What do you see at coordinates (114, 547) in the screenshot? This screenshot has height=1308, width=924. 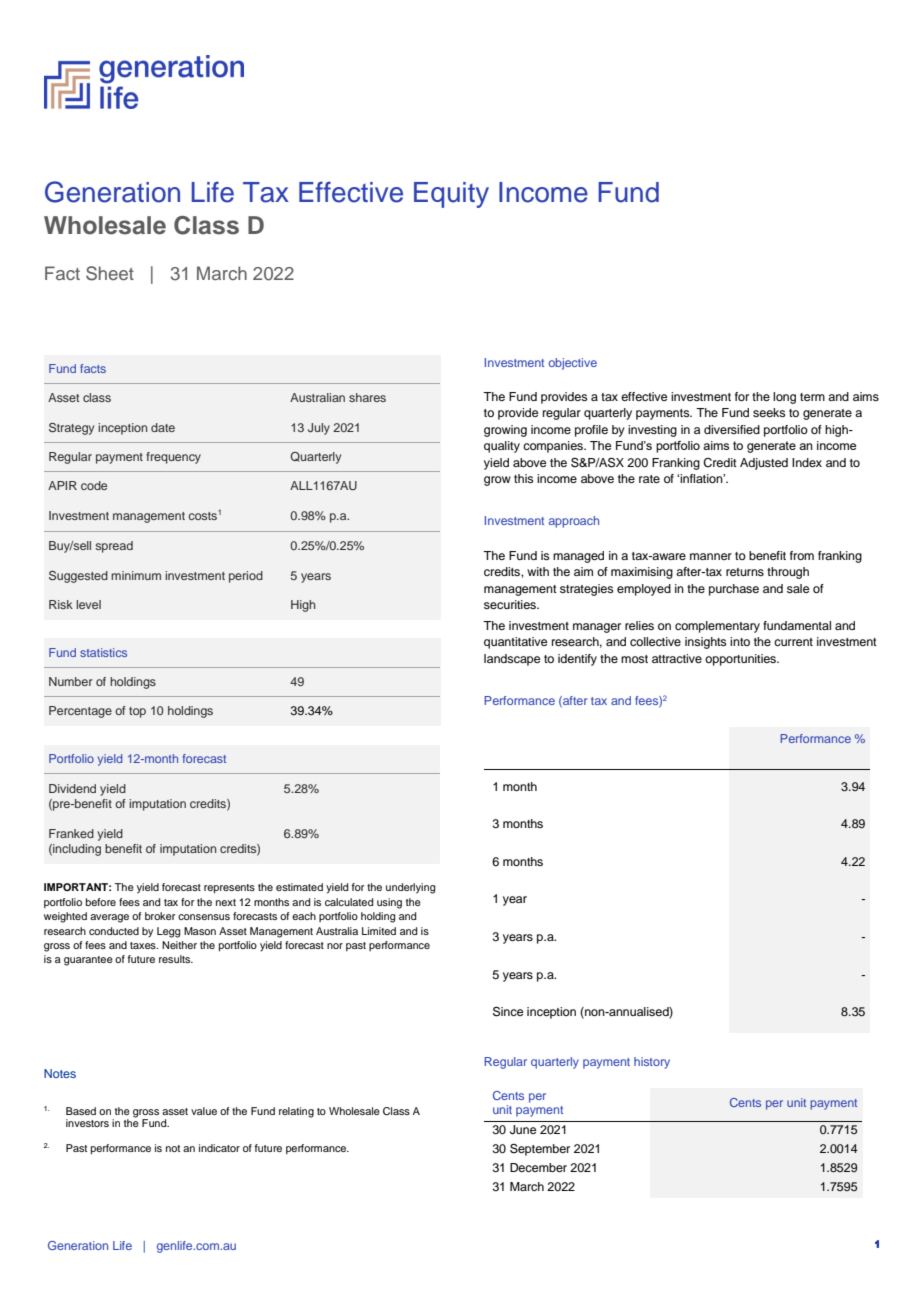 I see `spread` at bounding box center [114, 547].
